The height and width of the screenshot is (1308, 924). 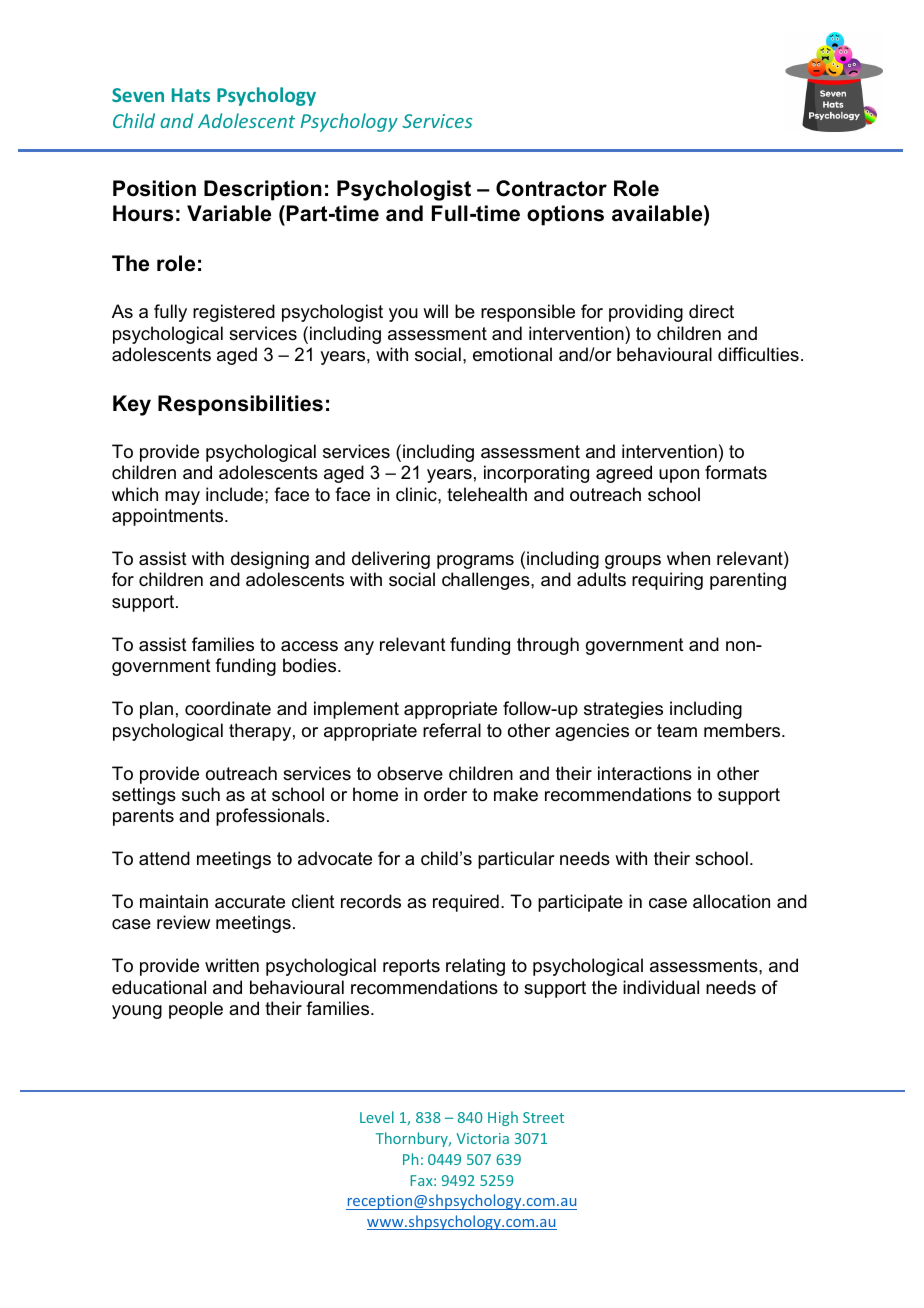 What do you see at coordinates (196, 1010) in the screenshot?
I see `people` at bounding box center [196, 1010].
